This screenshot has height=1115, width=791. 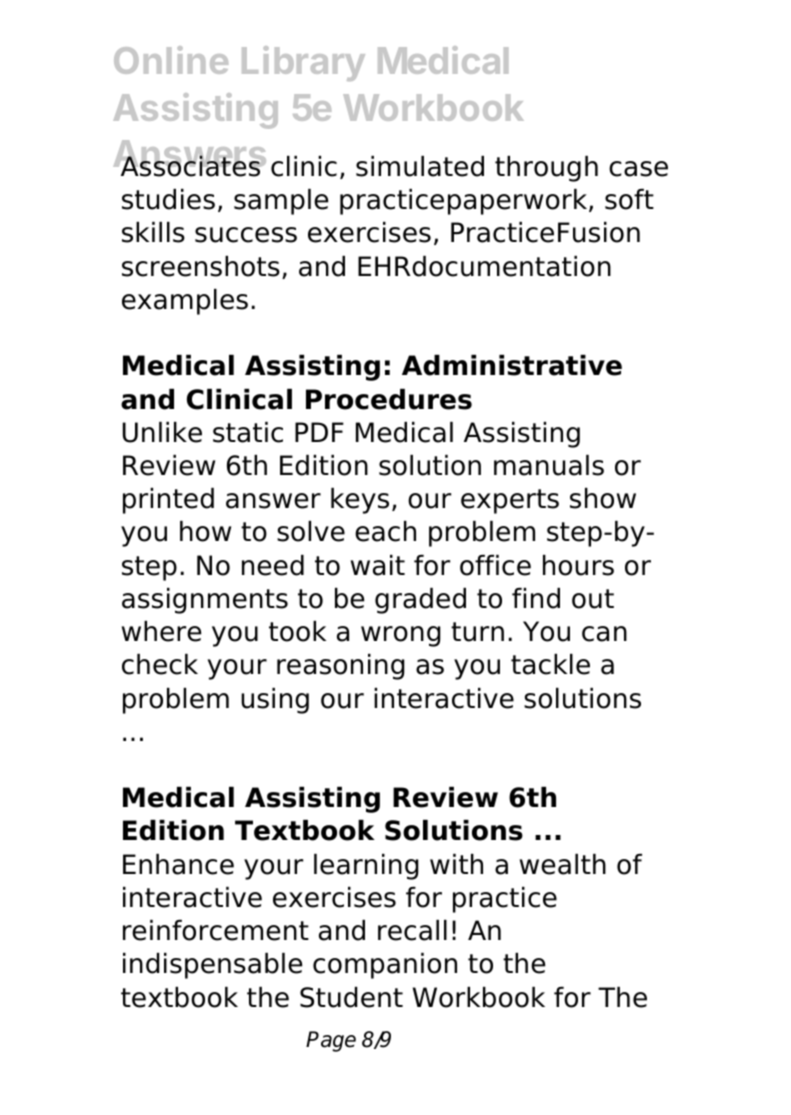 I want to click on through, so click(x=546, y=169).
